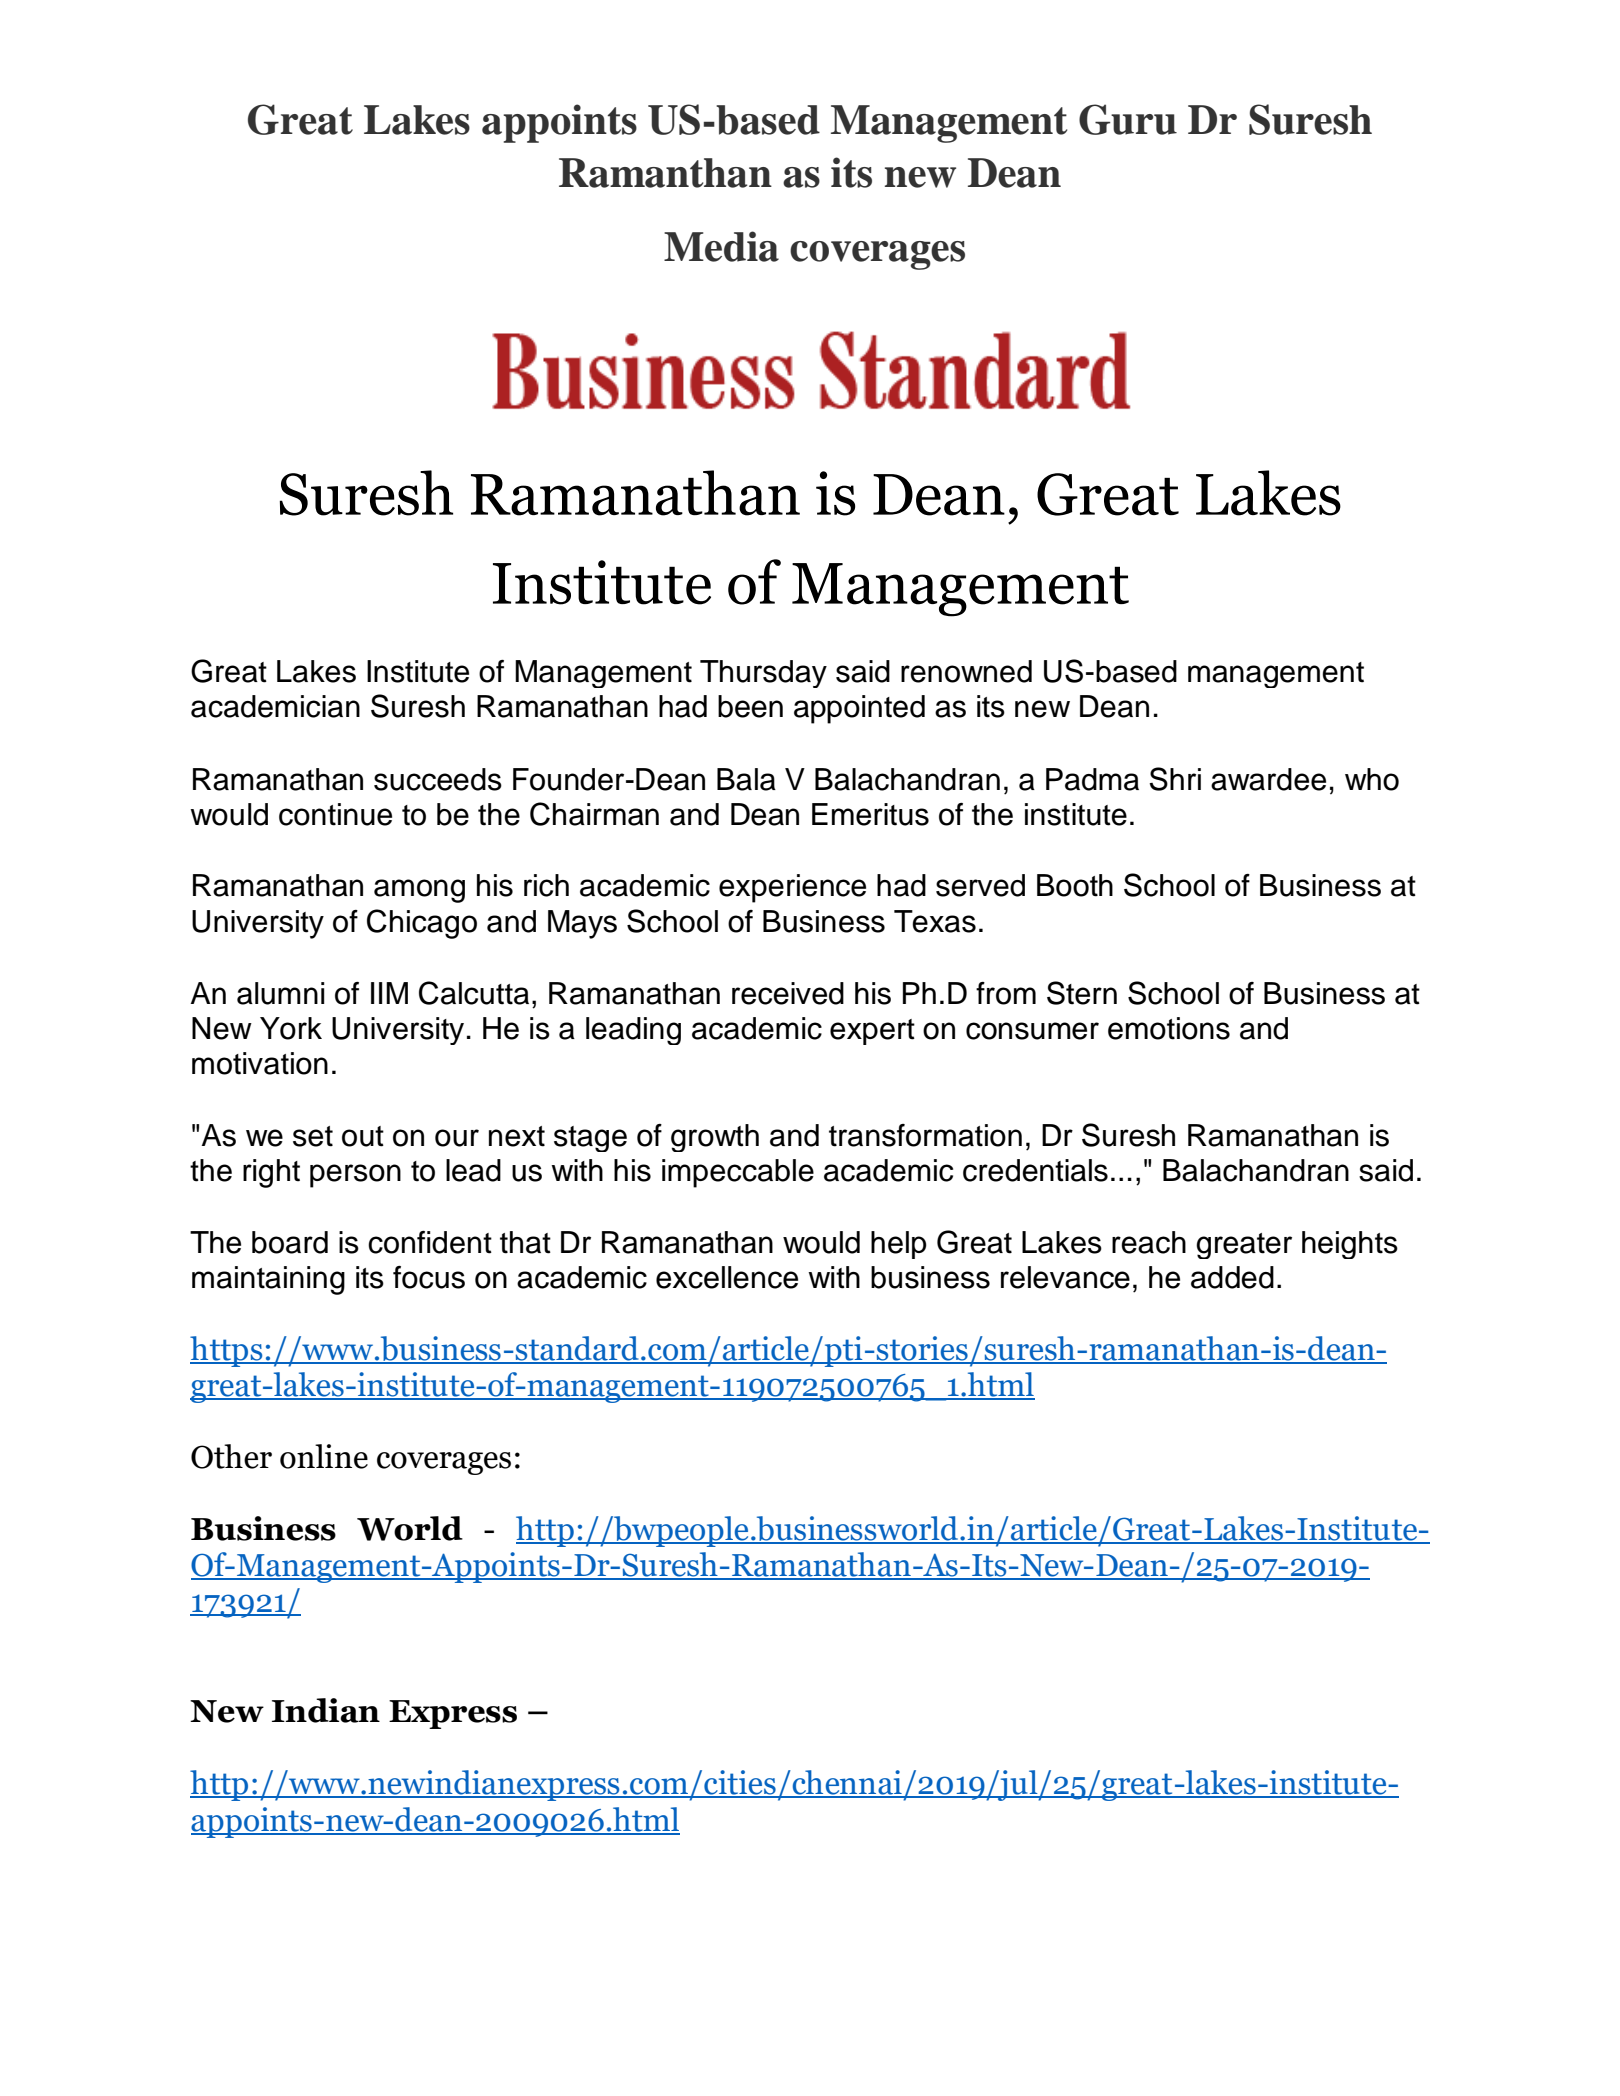 This screenshot has width=1620, height=2096. I want to click on online, so click(324, 1456).
